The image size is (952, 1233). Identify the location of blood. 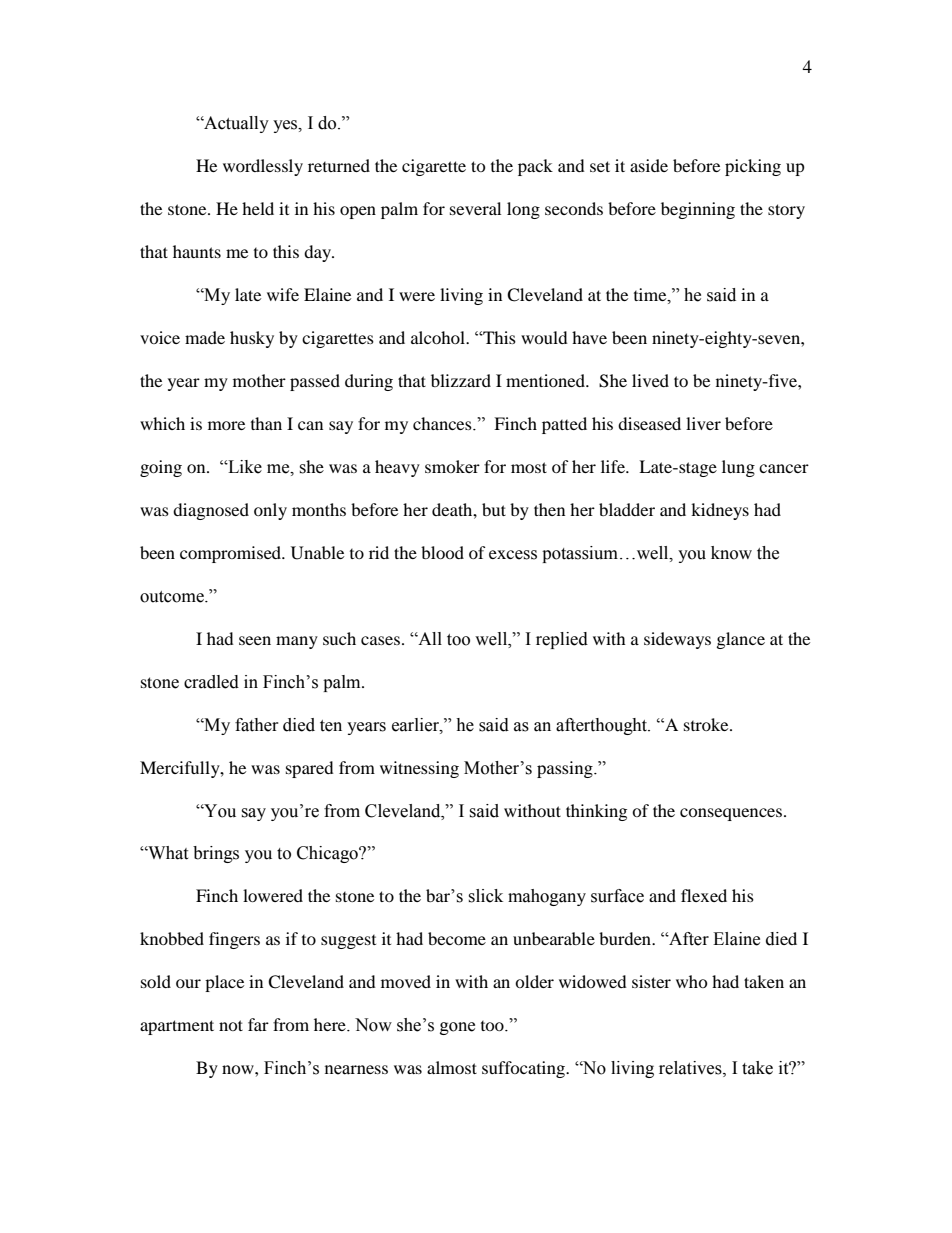
(442, 552).
